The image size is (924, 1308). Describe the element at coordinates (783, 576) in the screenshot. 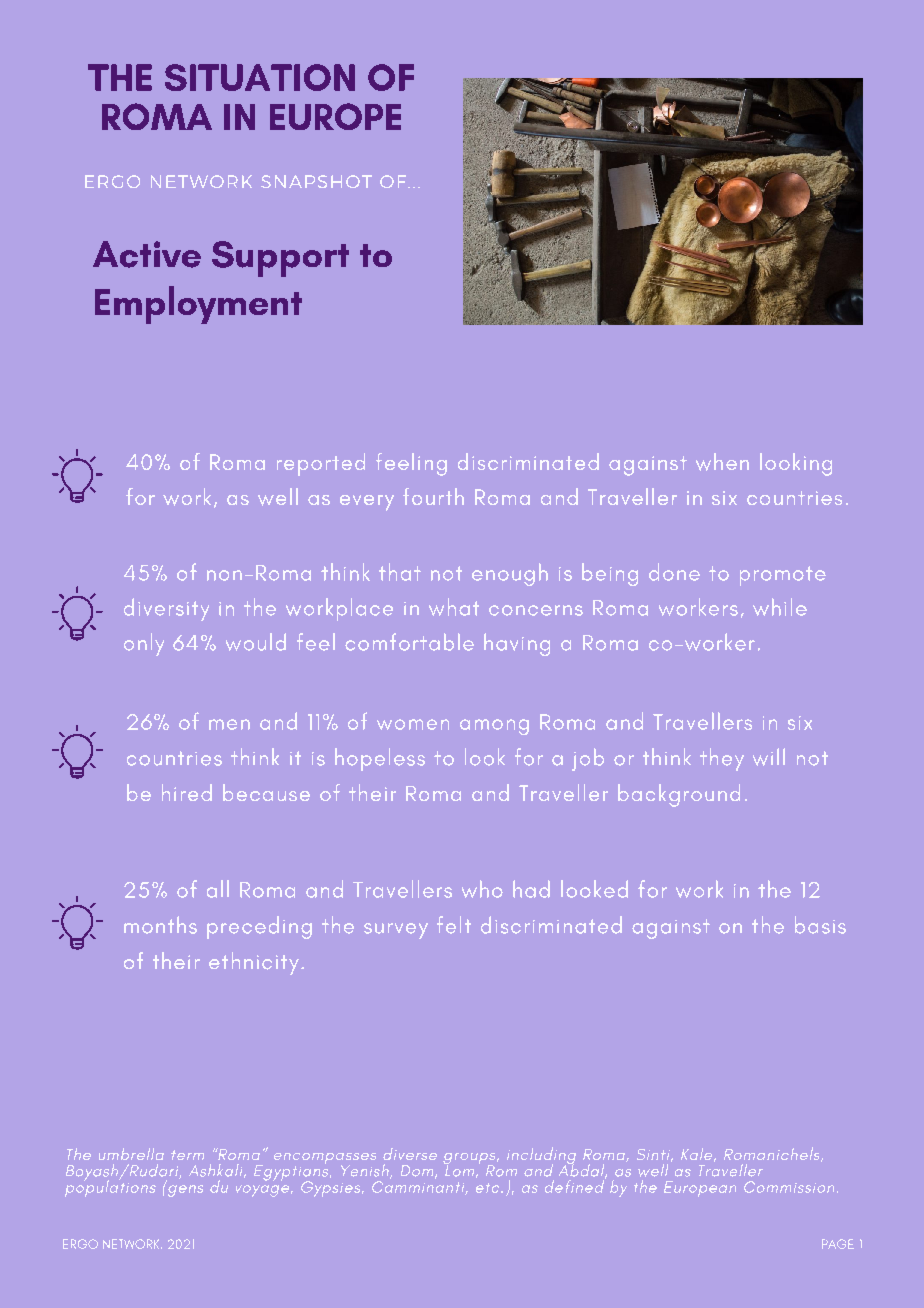

I see `promote` at that location.
